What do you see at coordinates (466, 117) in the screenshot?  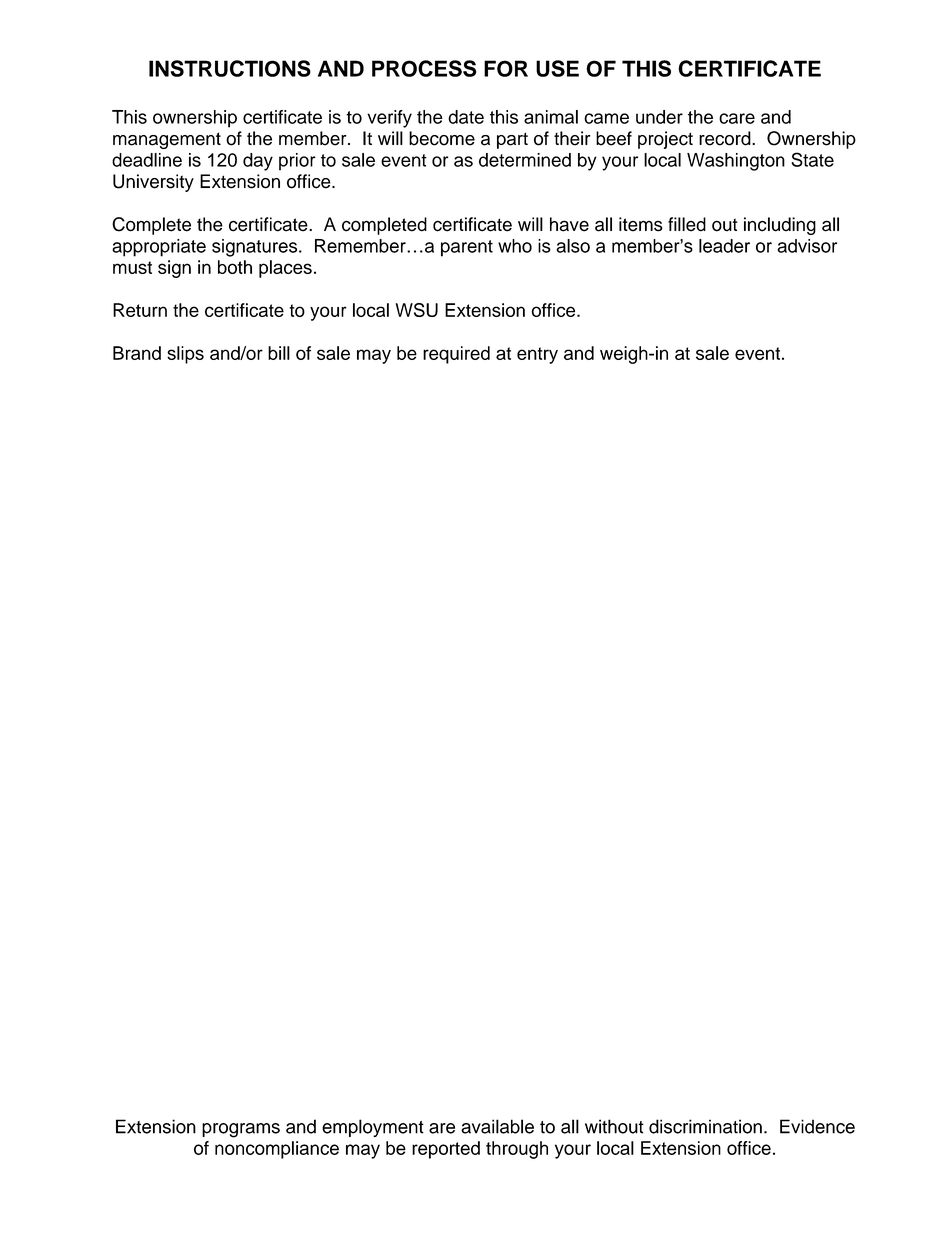 I see `date` at bounding box center [466, 117].
